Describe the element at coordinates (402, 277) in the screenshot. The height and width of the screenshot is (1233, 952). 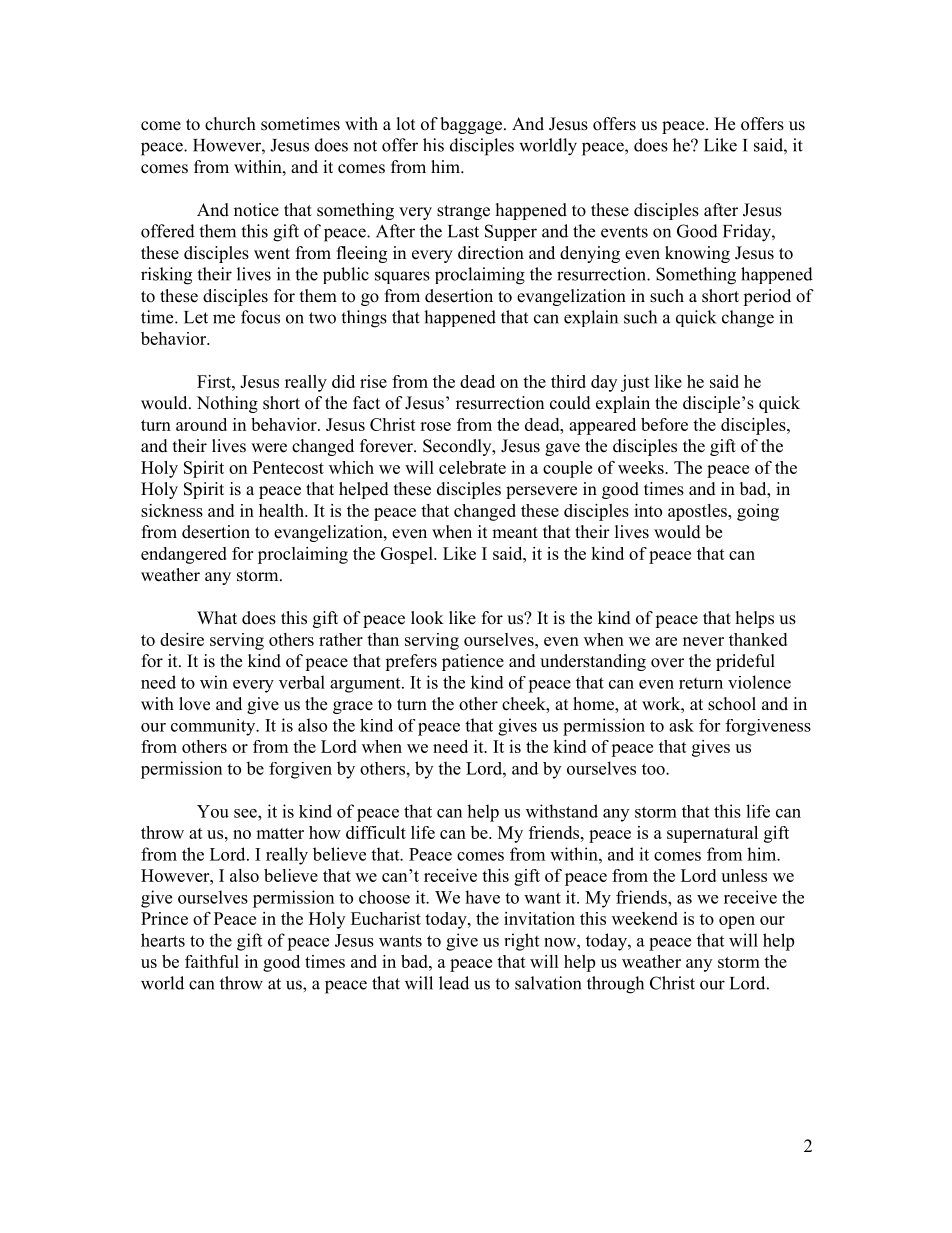
I see `squares` at that location.
